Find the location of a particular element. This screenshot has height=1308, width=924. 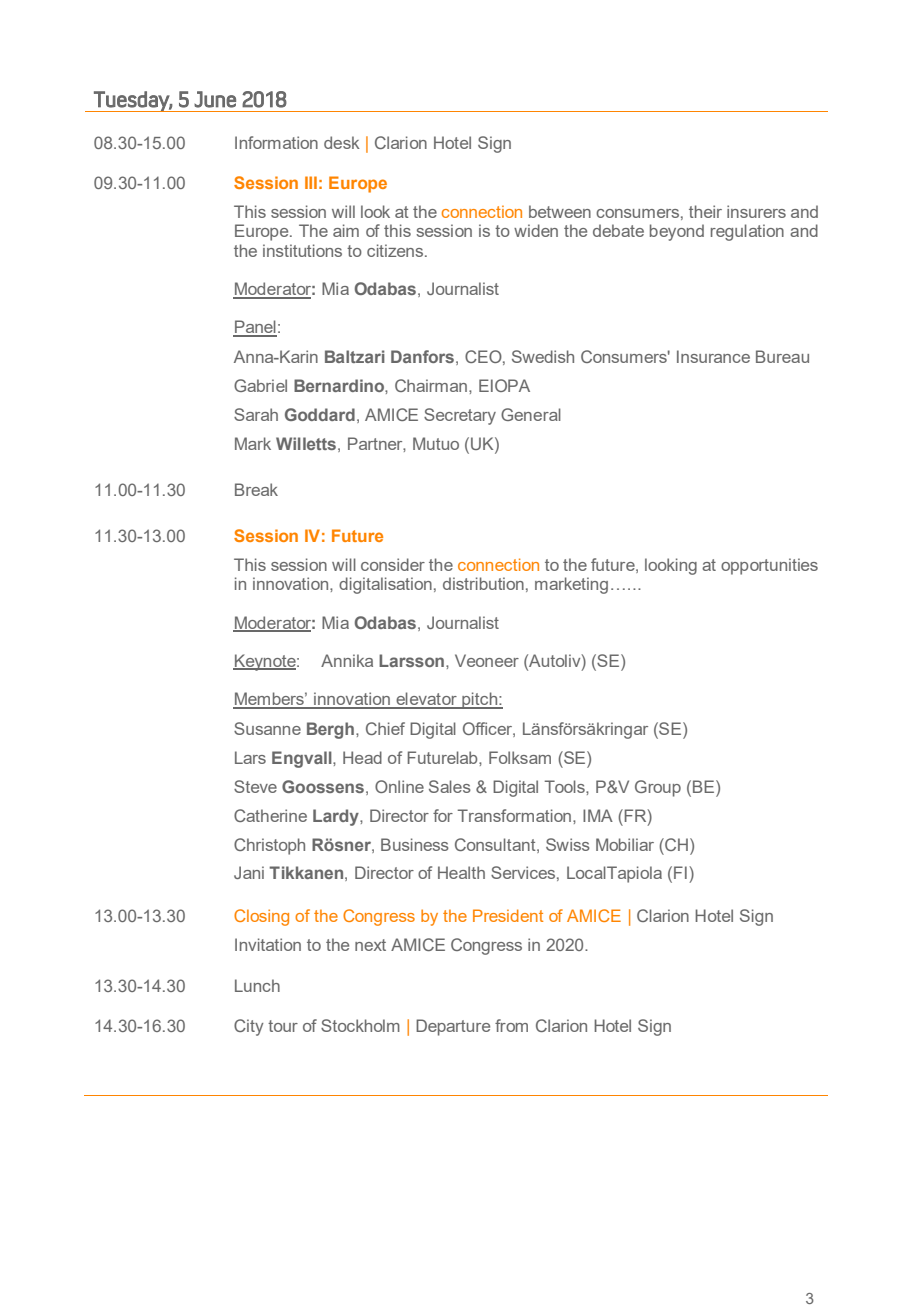

Break is located at coordinates (256, 489).
